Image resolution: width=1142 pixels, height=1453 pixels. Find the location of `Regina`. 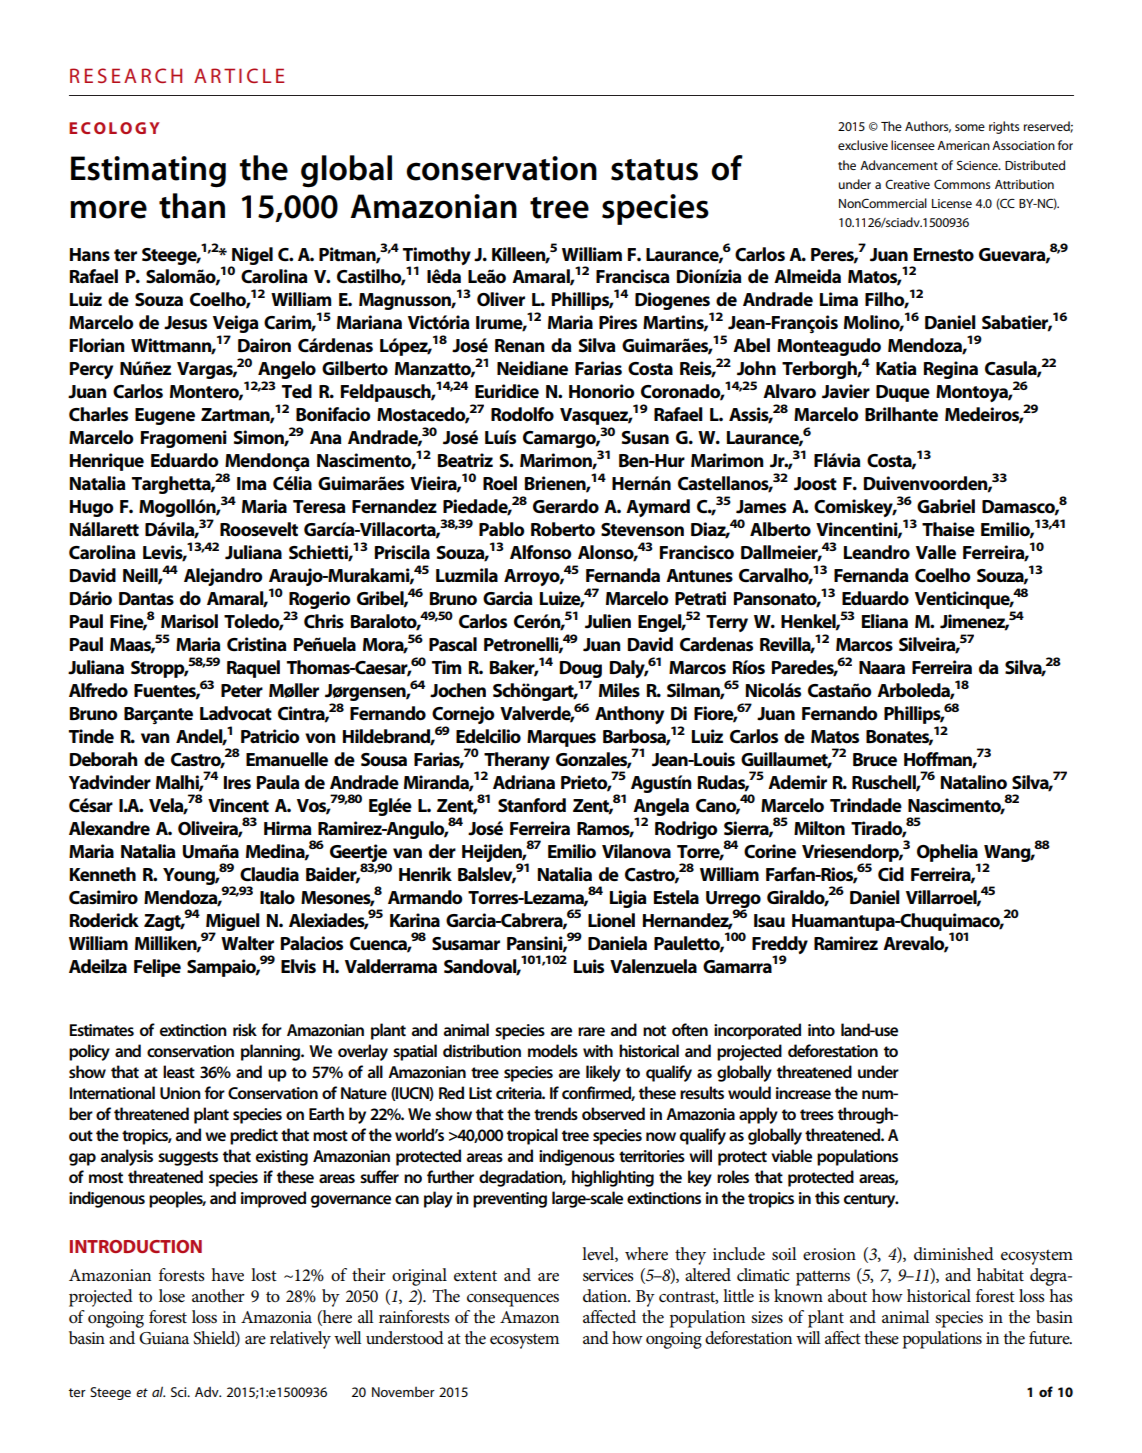

Regina is located at coordinates (951, 370).
